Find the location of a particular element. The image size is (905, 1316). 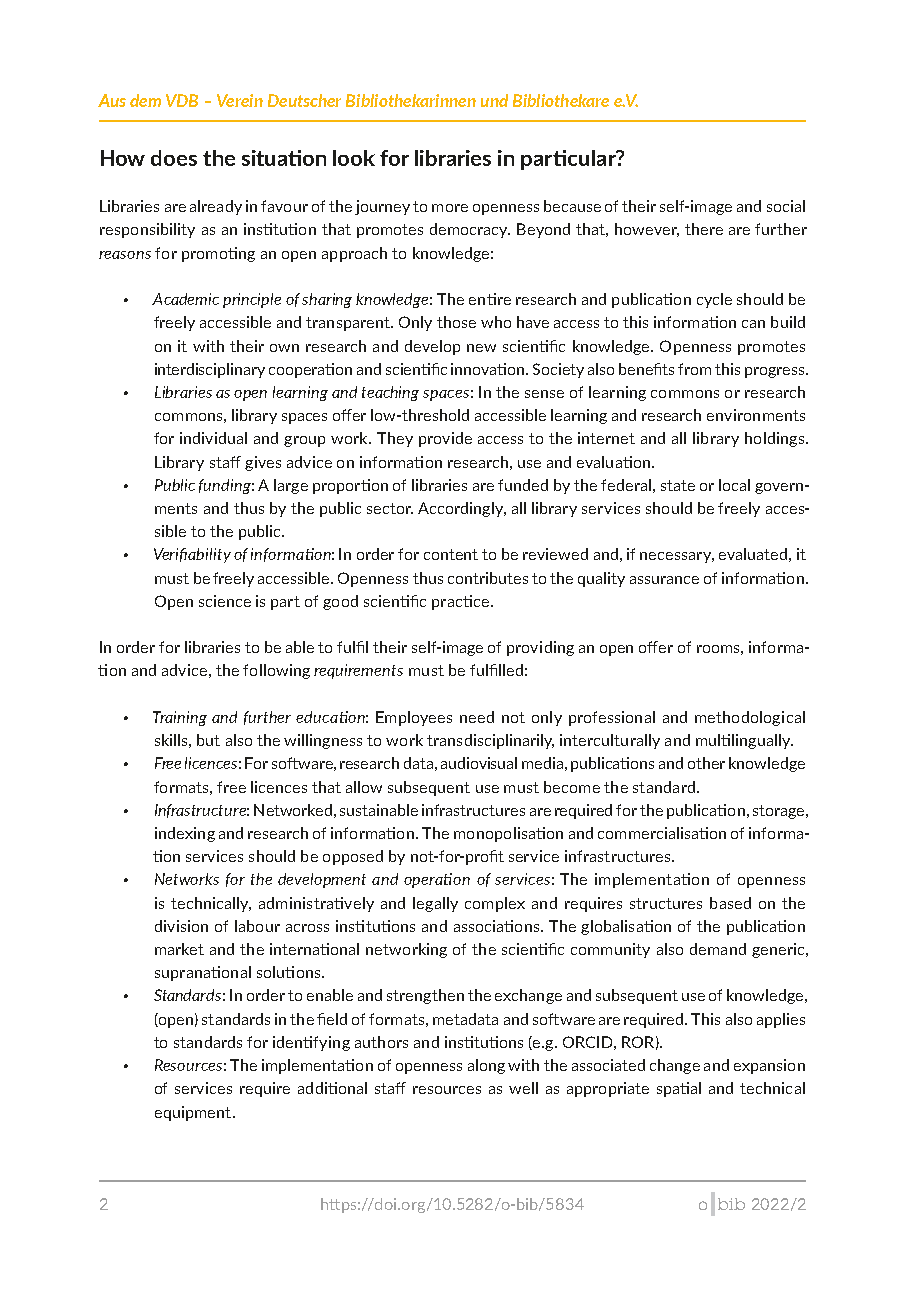

contributes is located at coordinates (488, 578).
